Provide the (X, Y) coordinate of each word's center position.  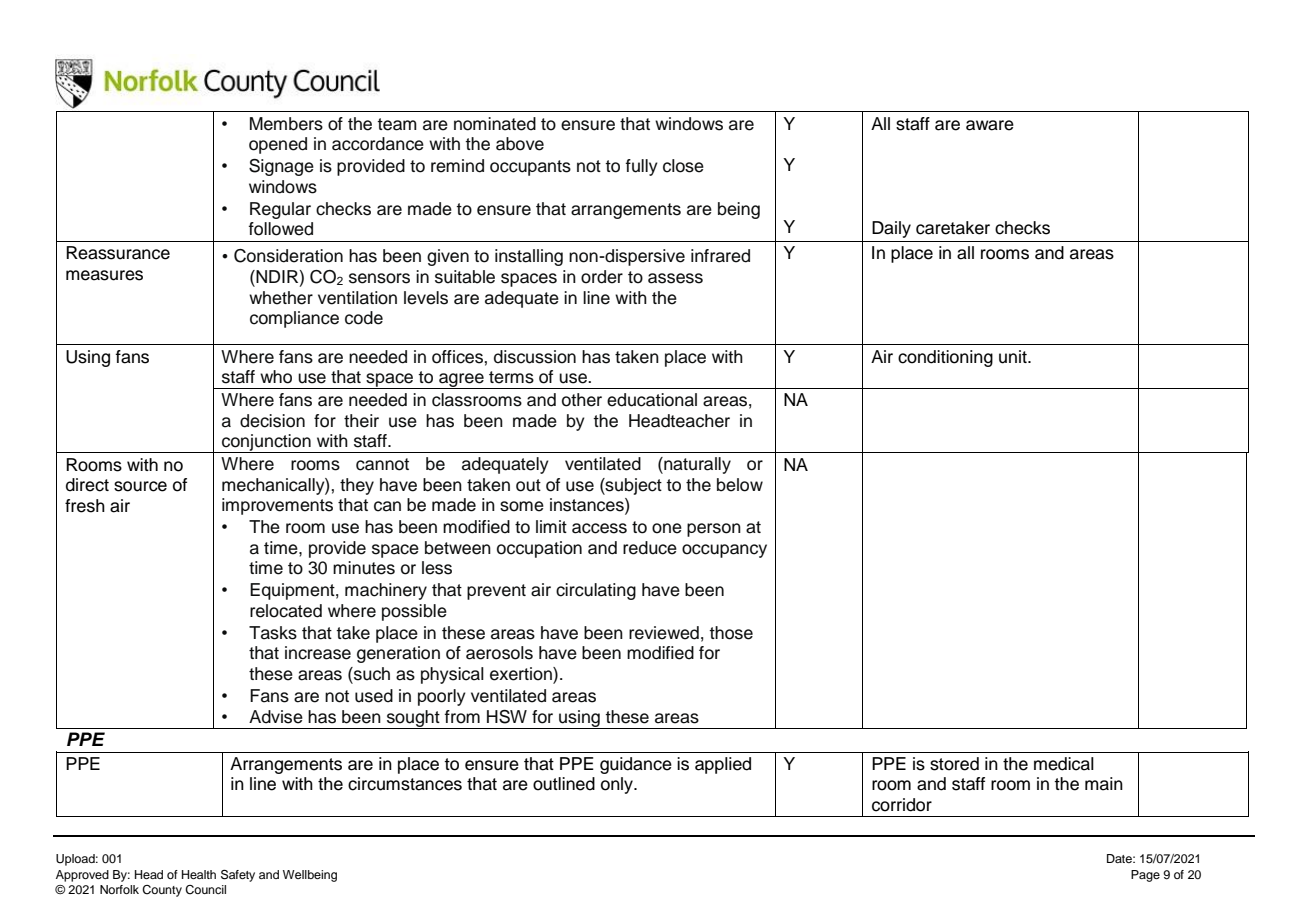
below (740, 485)
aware (990, 125)
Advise (276, 717)
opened (278, 145)
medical (1064, 764)
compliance (294, 319)
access (599, 528)
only (618, 785)
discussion (535, 357)
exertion (522, 675)
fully (642, 167)
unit (1014, 357)
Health (199, 874)
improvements (277, 506)
